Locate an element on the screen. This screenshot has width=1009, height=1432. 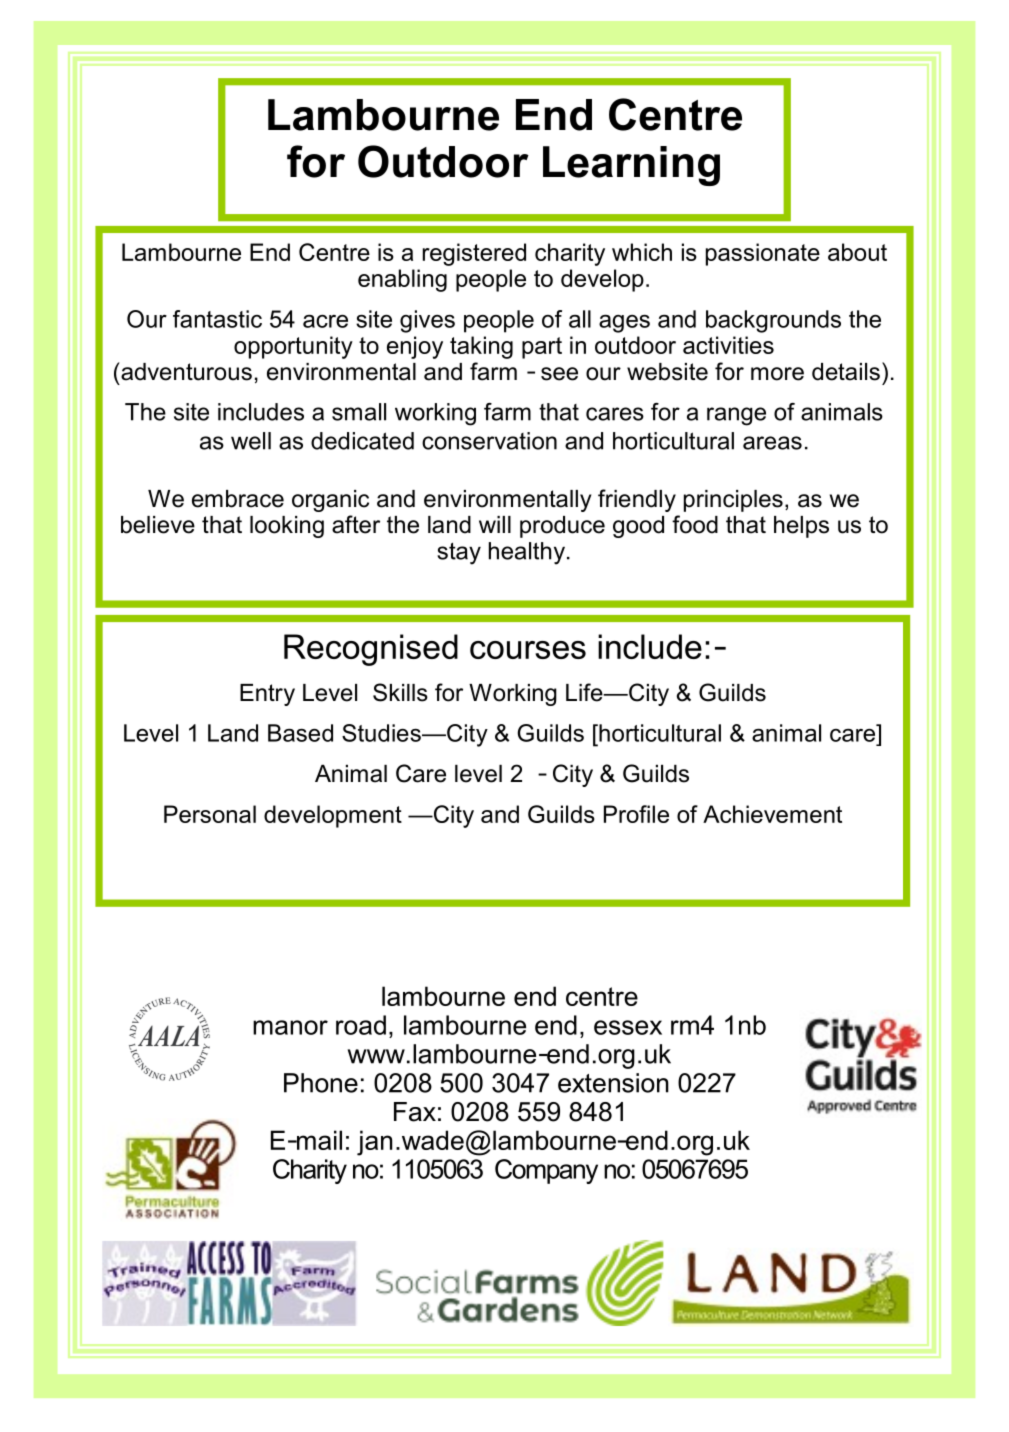
Phone is located at coordinates (321, 1083).
